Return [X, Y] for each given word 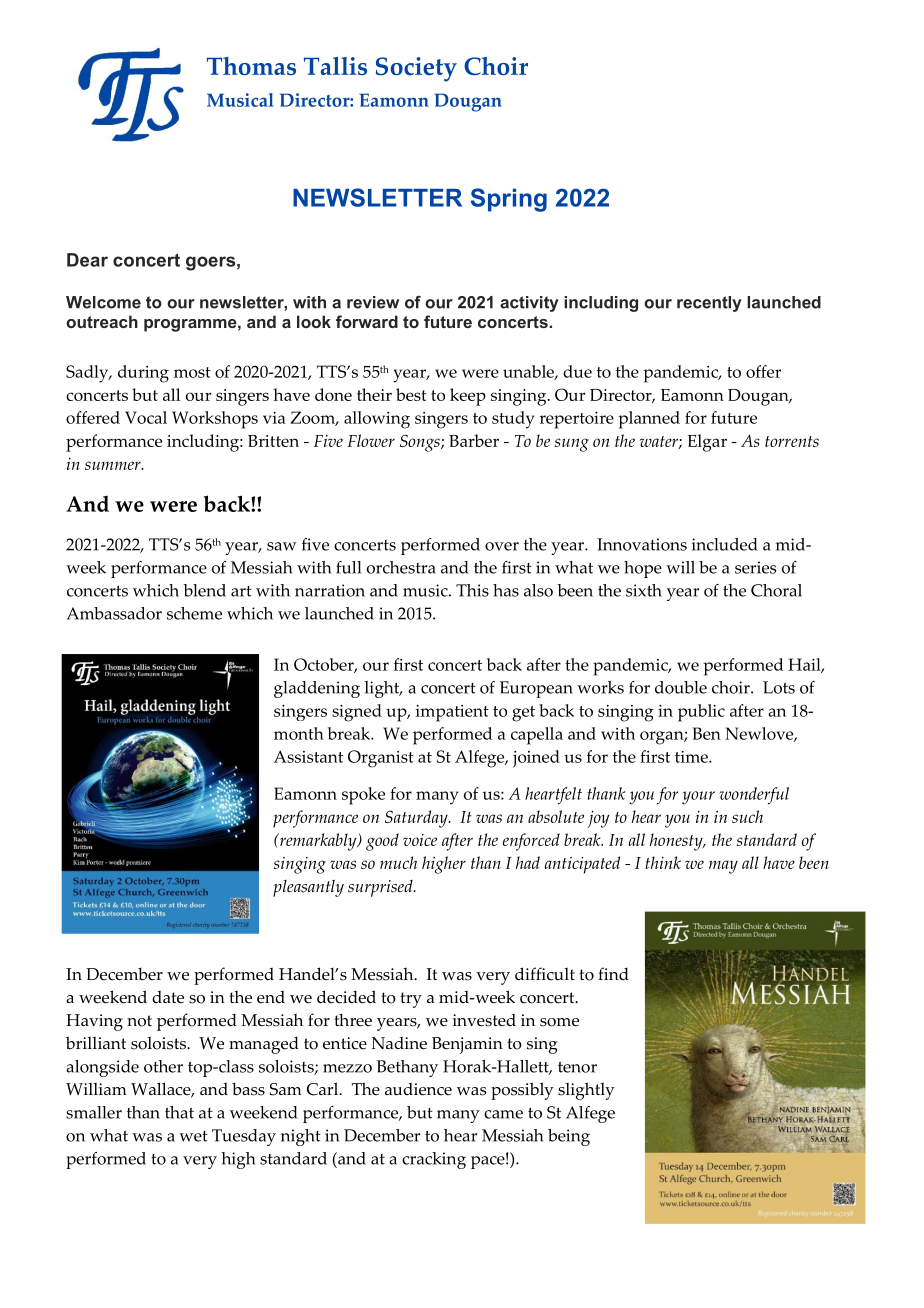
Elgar [707, 443]
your [698, 798]
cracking [434, 1160]
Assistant [308, 756]
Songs [421, 443]
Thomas [251, 66]
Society [416, 69]
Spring [509, 200]
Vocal [146, 417]
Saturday [417, 819]
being [569, 1137]
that [179, 1112]
